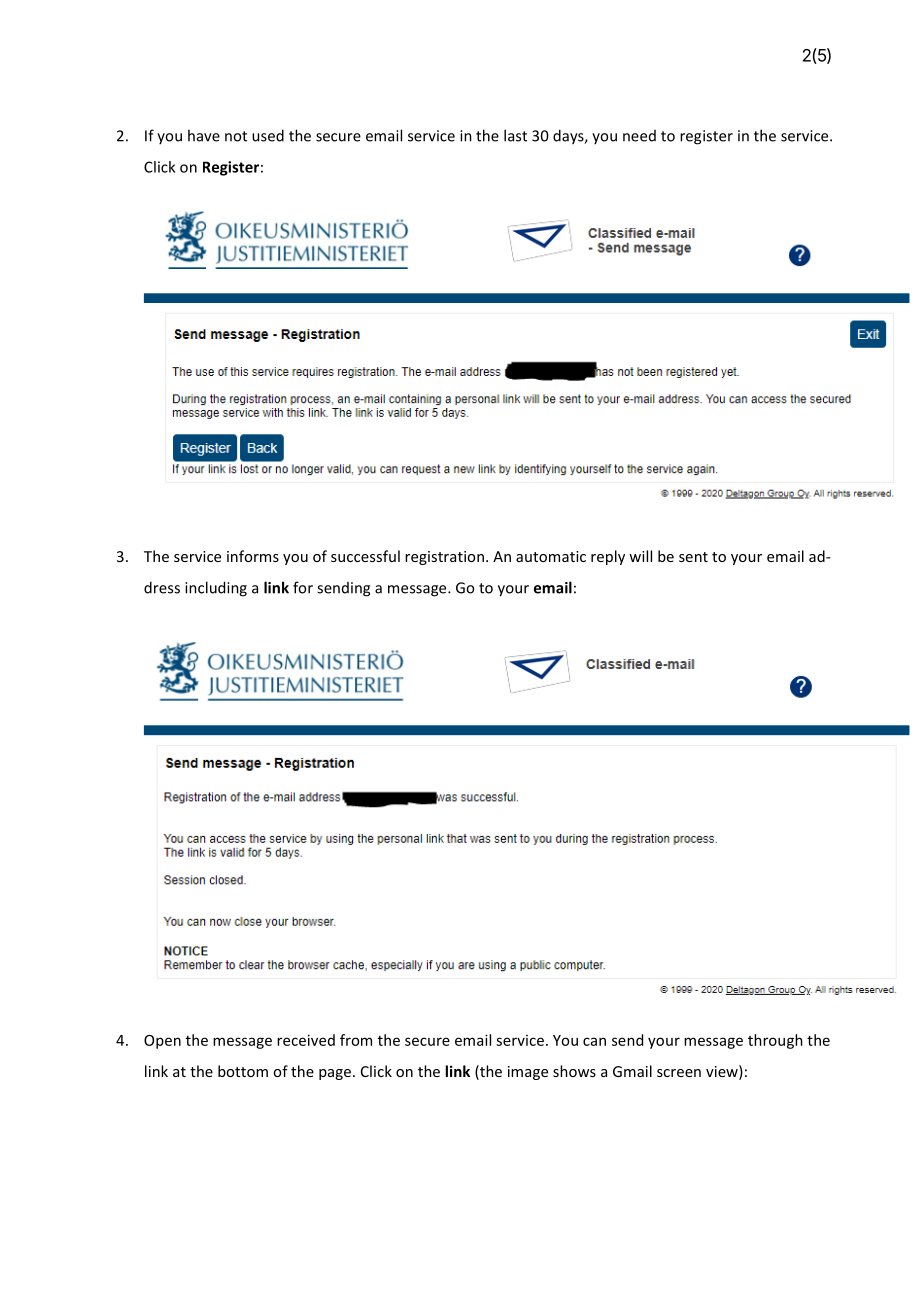 This page has width=924, height=1308. What do you see at coordinates (515, 135) in the page?
I see `last` at bounding box center [515, 135].
